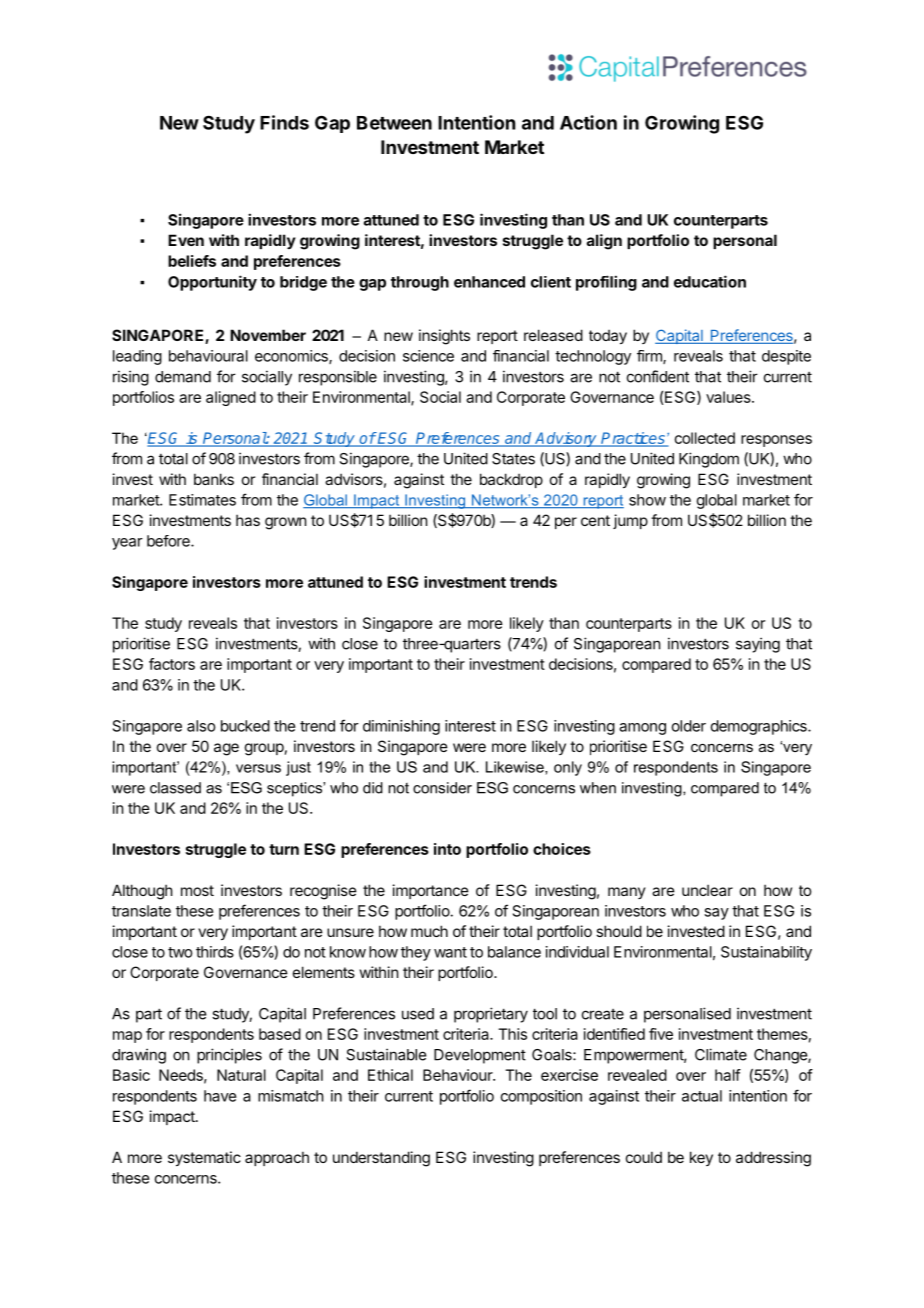 The height and width of the page is (1308, 924). What do you see at coordinates (758, 645) in the page?
I see `saying` at bounding box center [758, 645].
